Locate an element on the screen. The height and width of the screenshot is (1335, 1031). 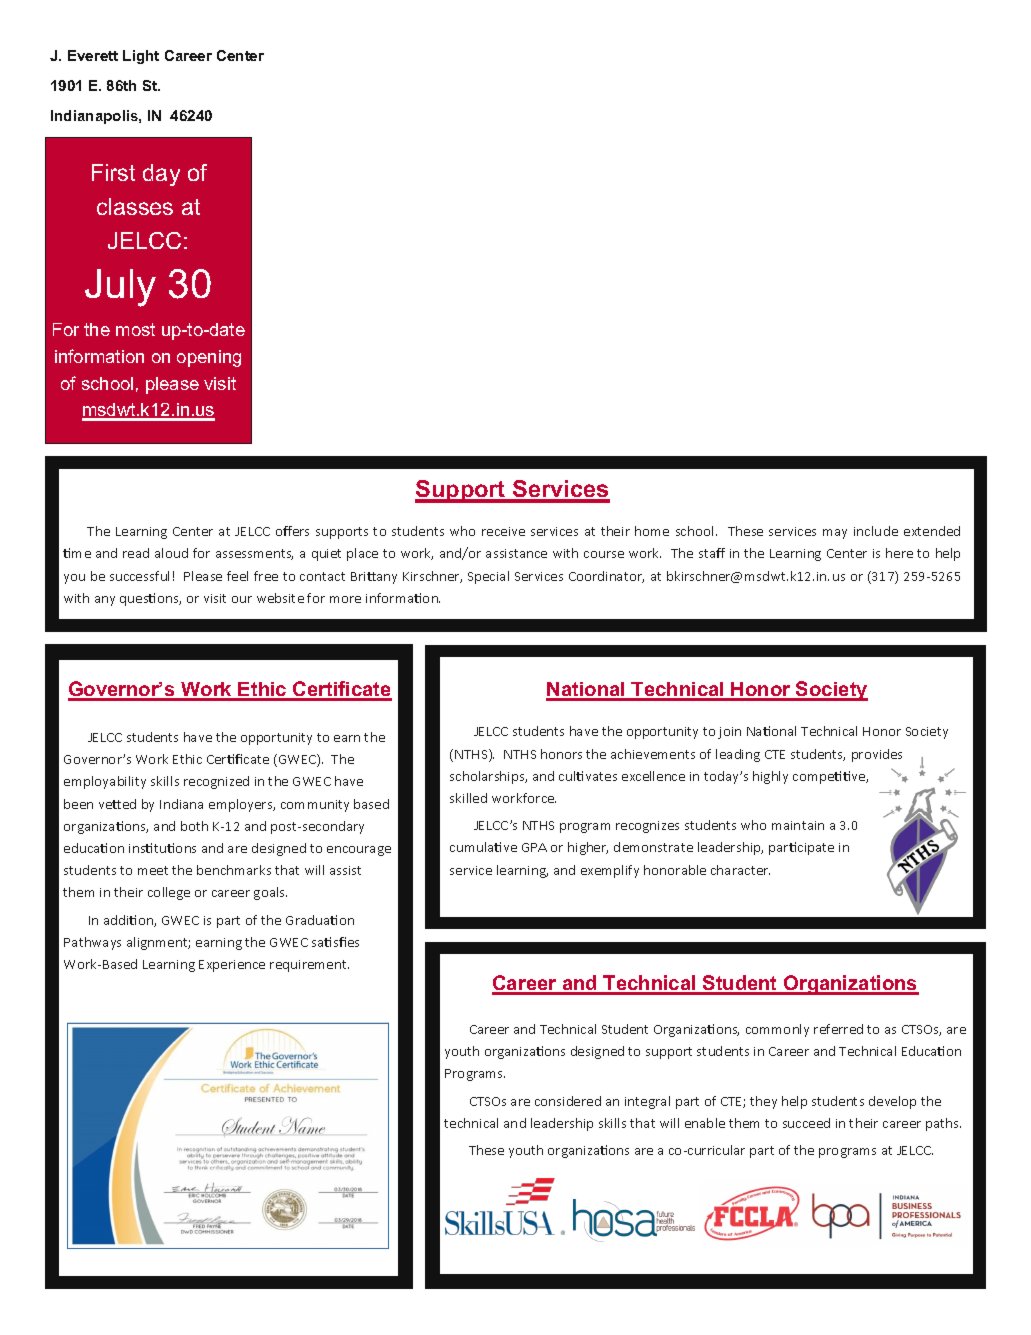
here is located at coordinates (899, 553).
